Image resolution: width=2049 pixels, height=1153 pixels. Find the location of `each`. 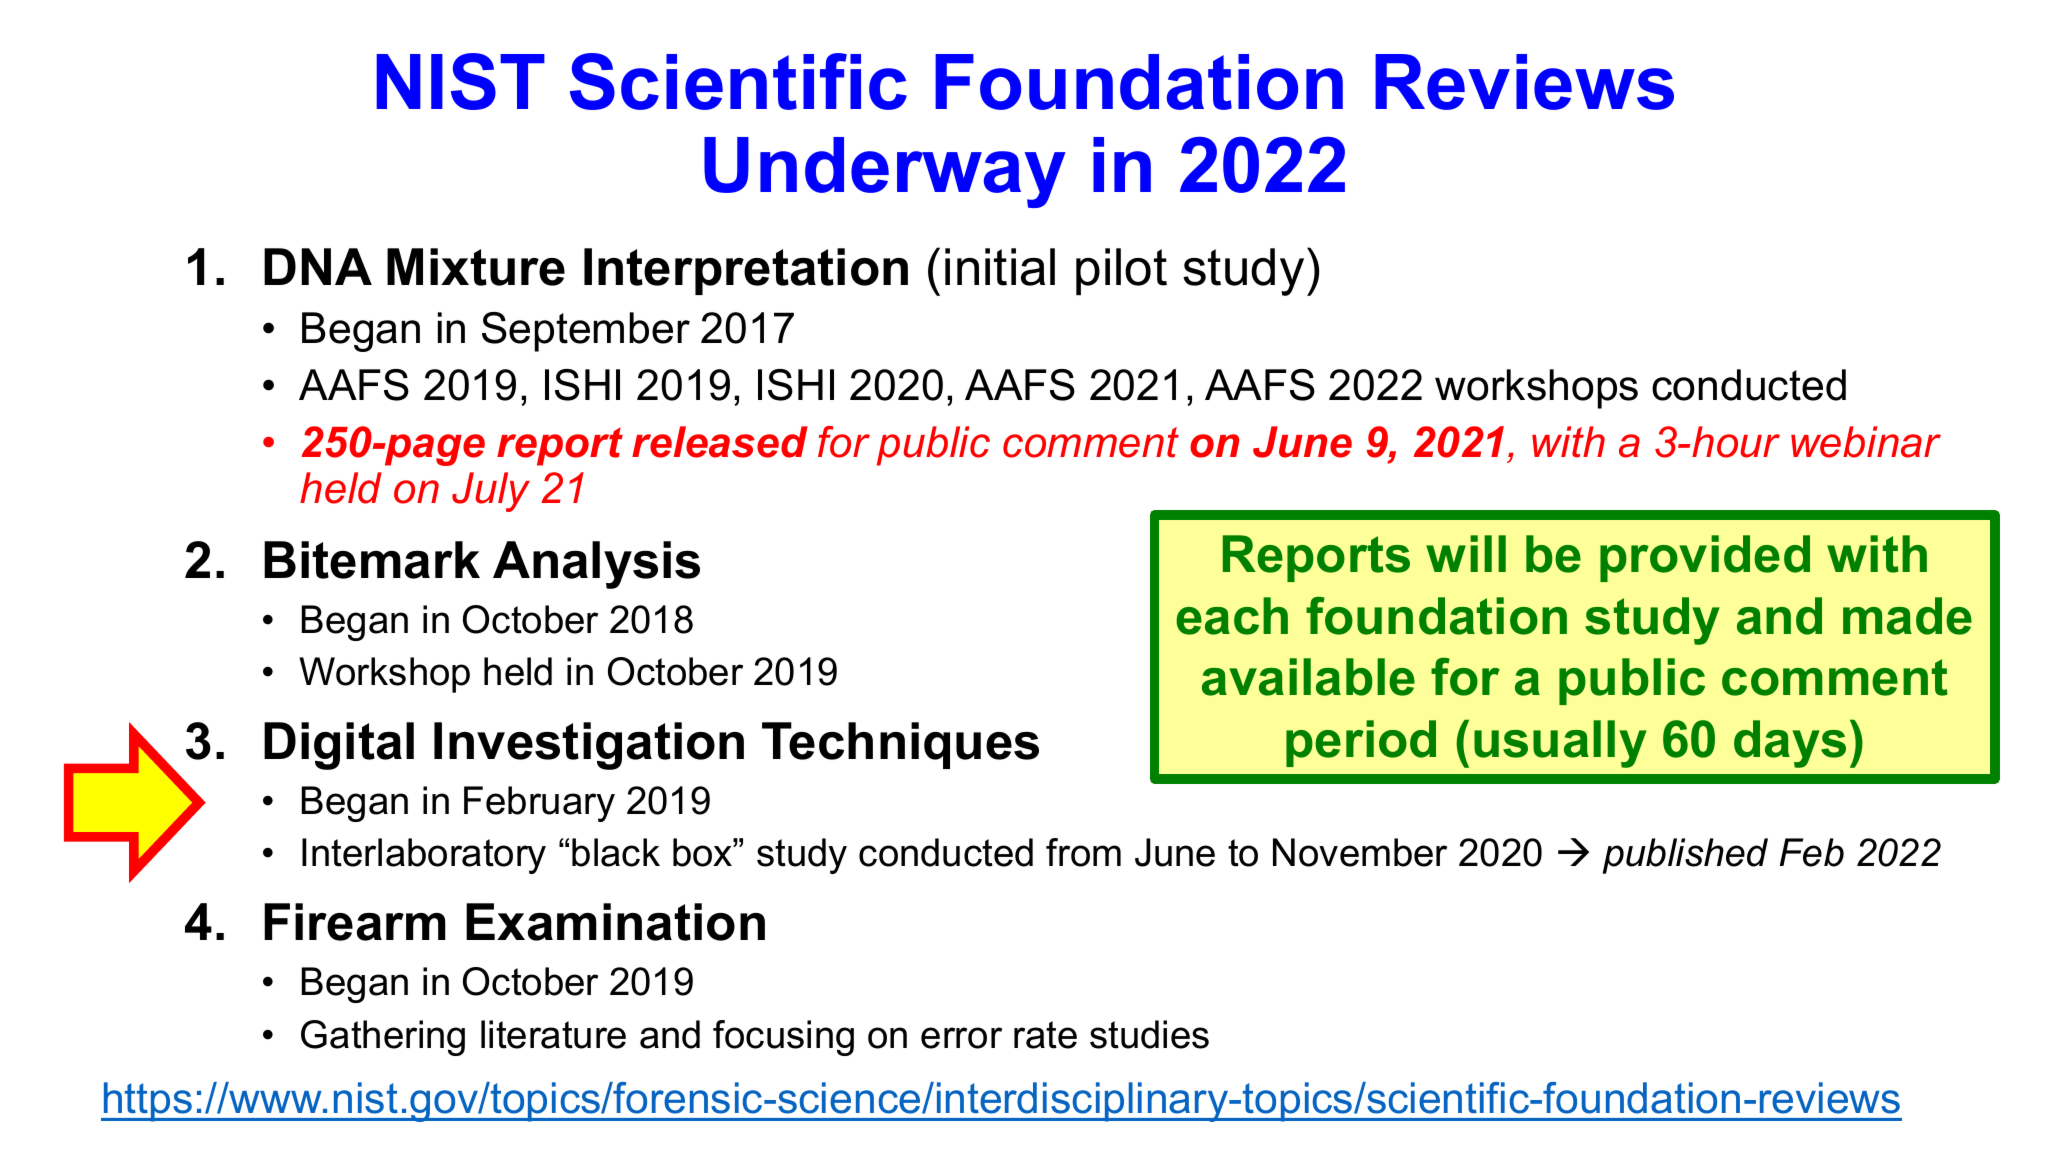

each is located at coordinates (1232, 616).
